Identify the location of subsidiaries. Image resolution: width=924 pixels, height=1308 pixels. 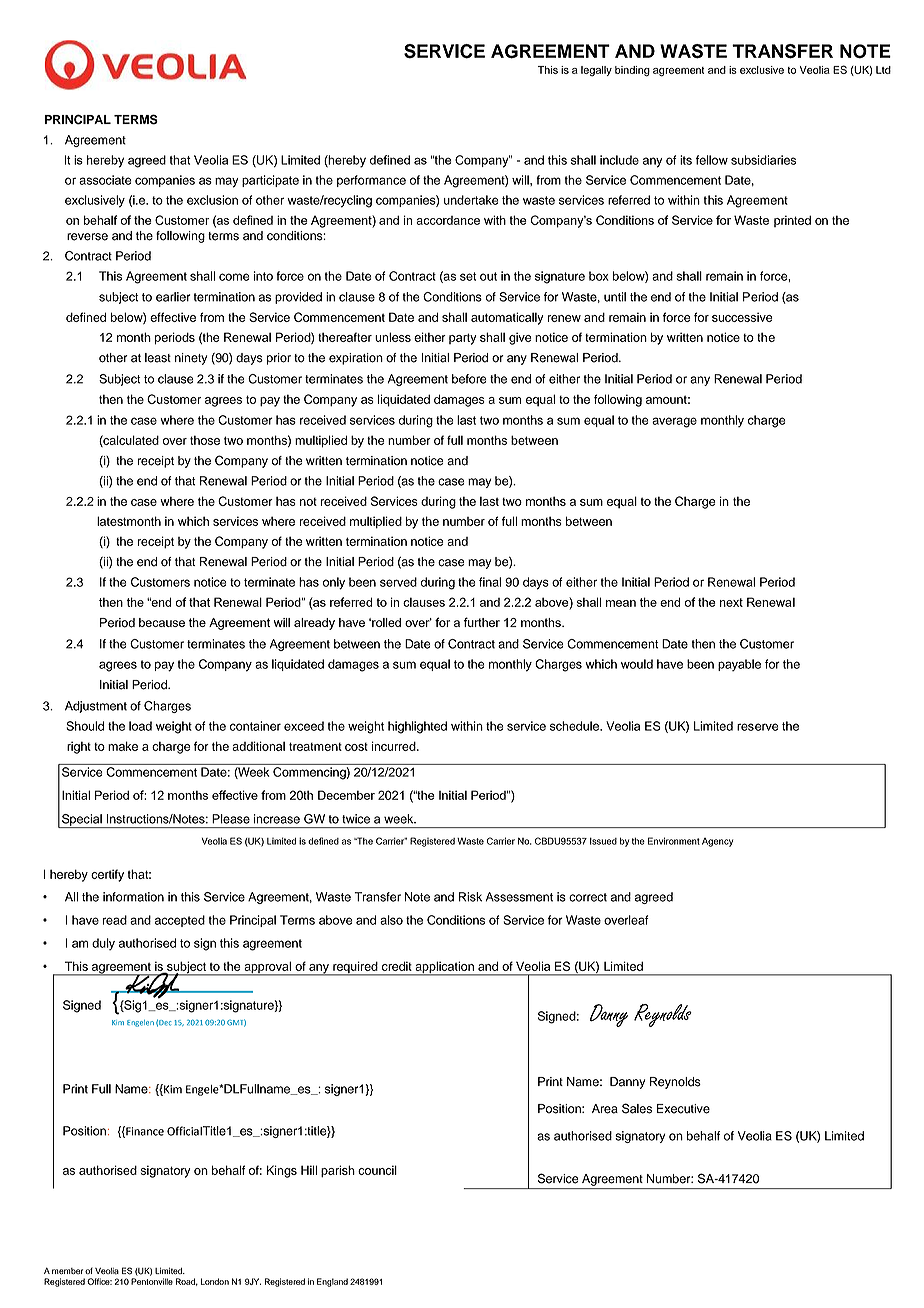
(763, 160).
